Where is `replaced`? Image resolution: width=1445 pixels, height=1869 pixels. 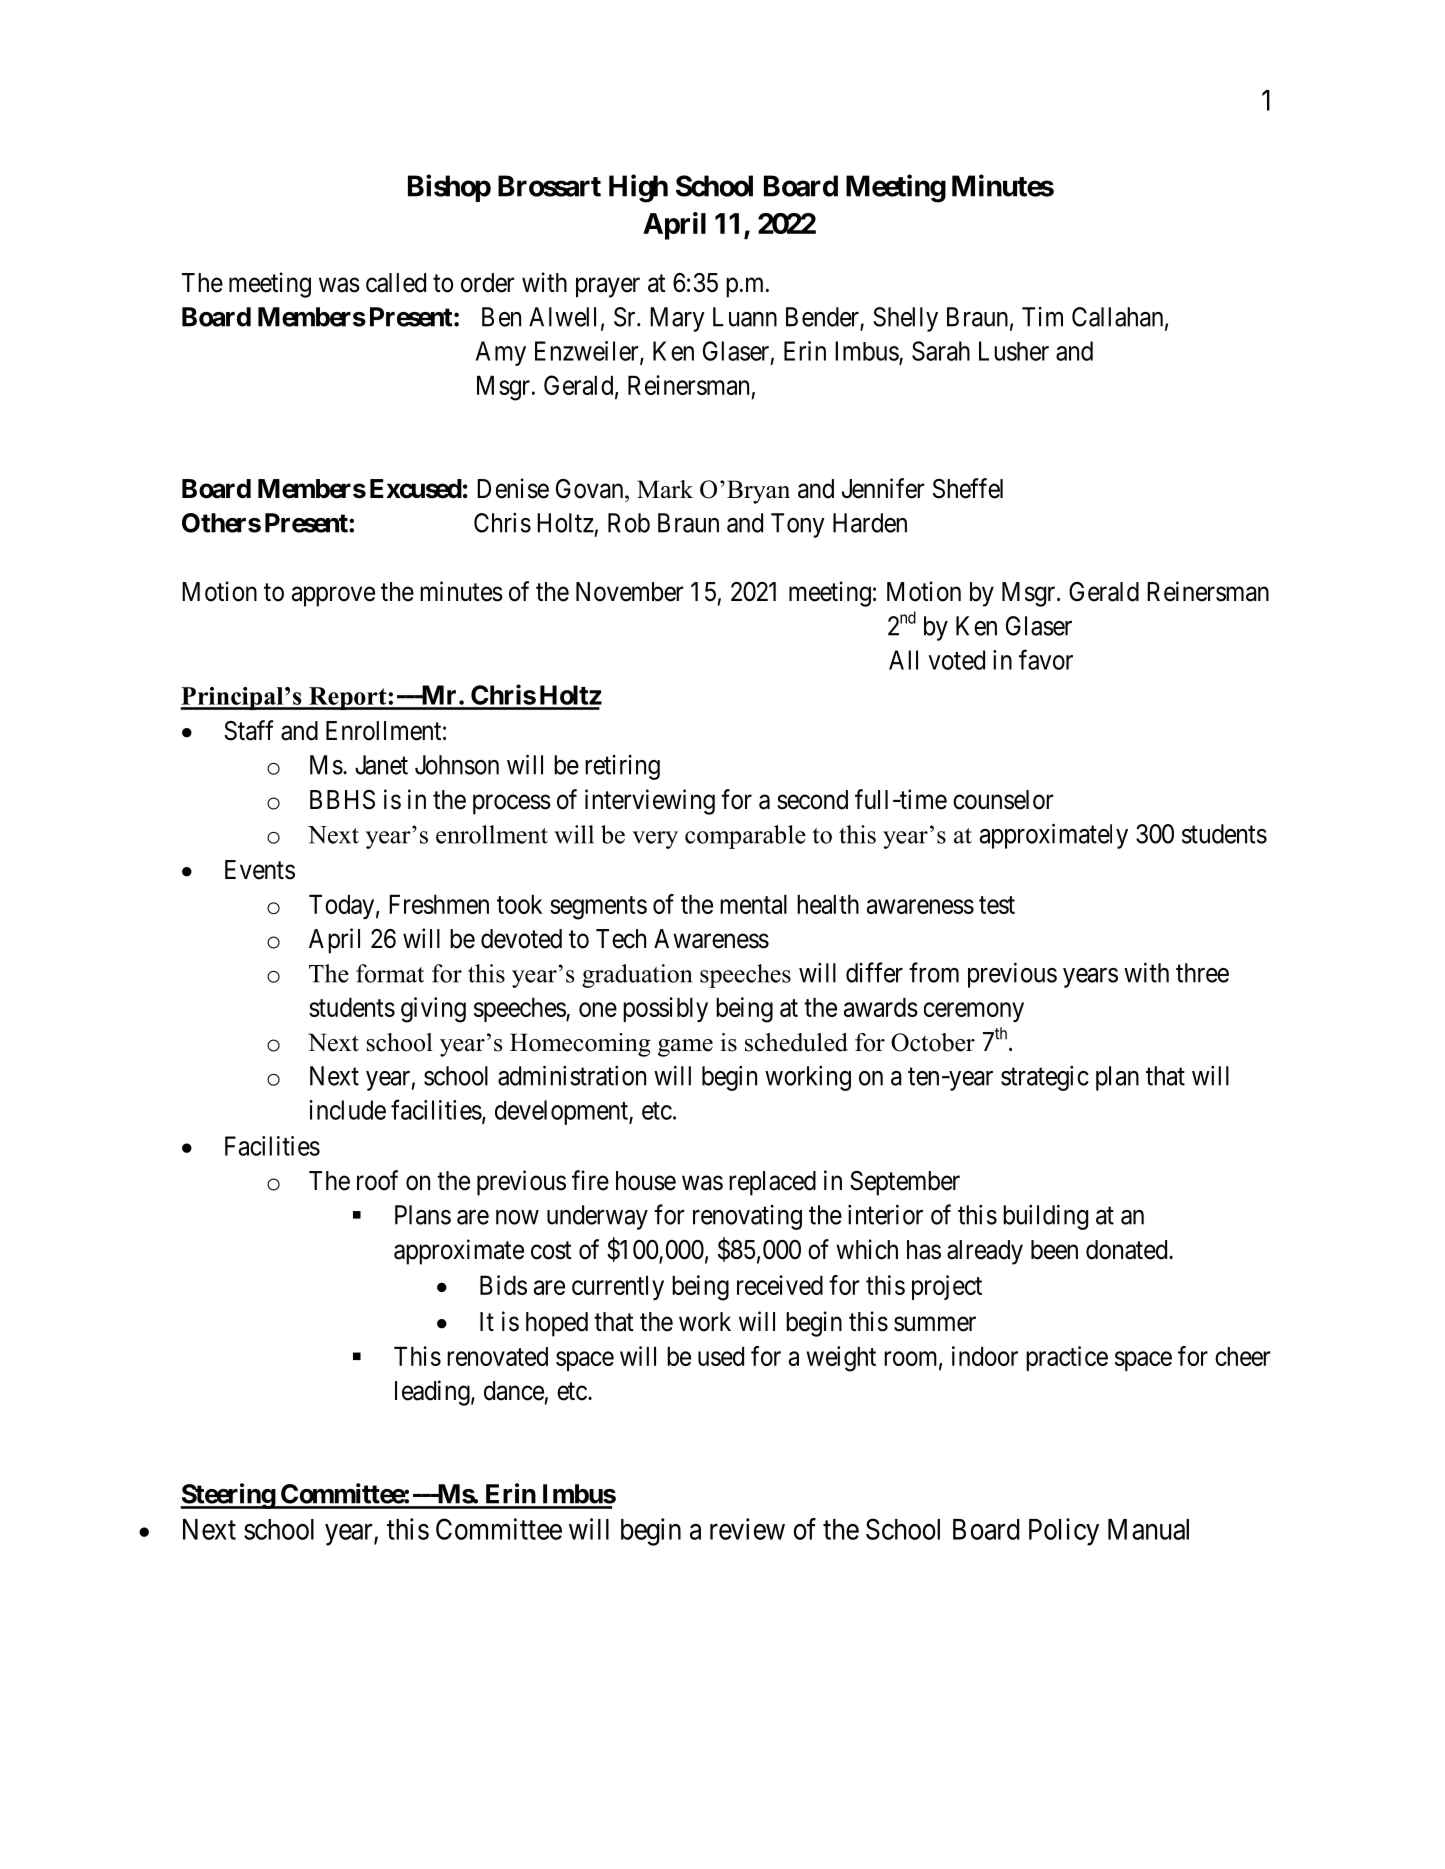
replaced is located at coordinates (772, 1183).
